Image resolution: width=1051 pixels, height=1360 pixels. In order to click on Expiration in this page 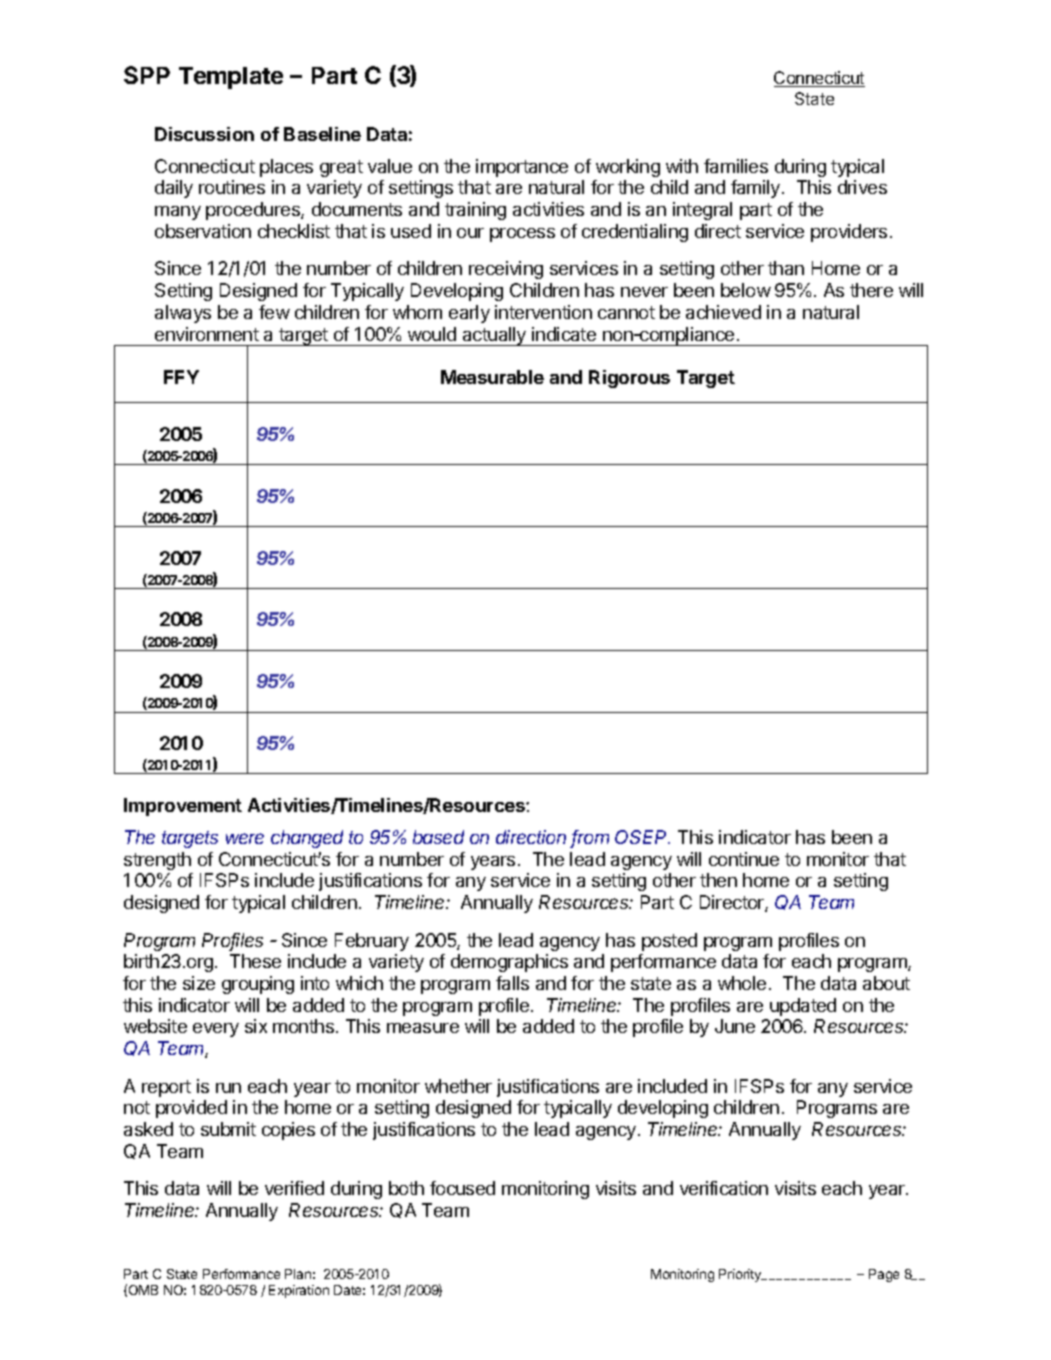, I will do `click(299, 1291)`.
